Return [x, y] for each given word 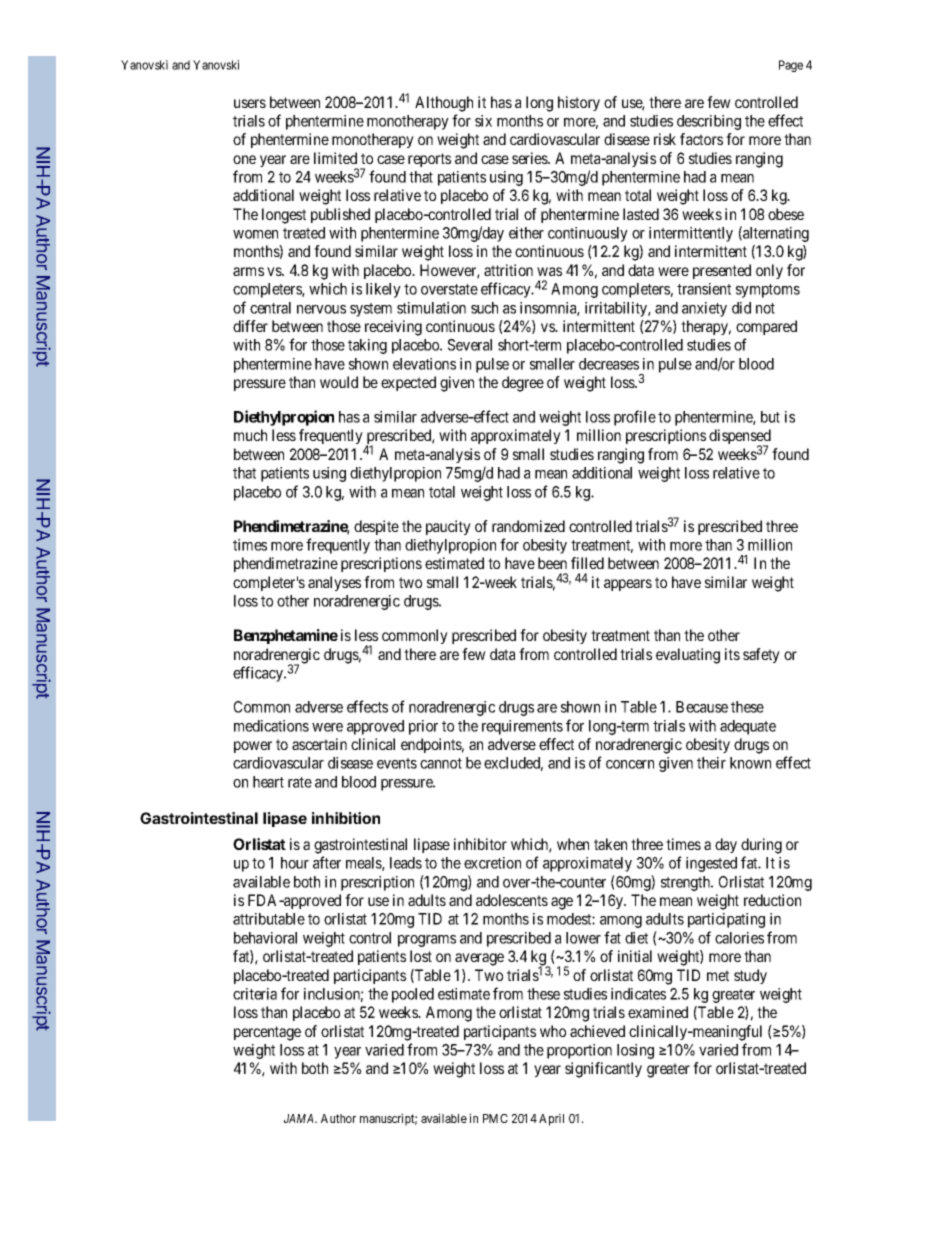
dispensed [740, 438]
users [250, 103]
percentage [267, 1033]
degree [523, 384]
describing [709, 122]
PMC [495, 1118]
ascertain [319, 744]
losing [635, 1051]
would [339, 382]
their [711, 763]
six [483, 121]
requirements [522, 727]
